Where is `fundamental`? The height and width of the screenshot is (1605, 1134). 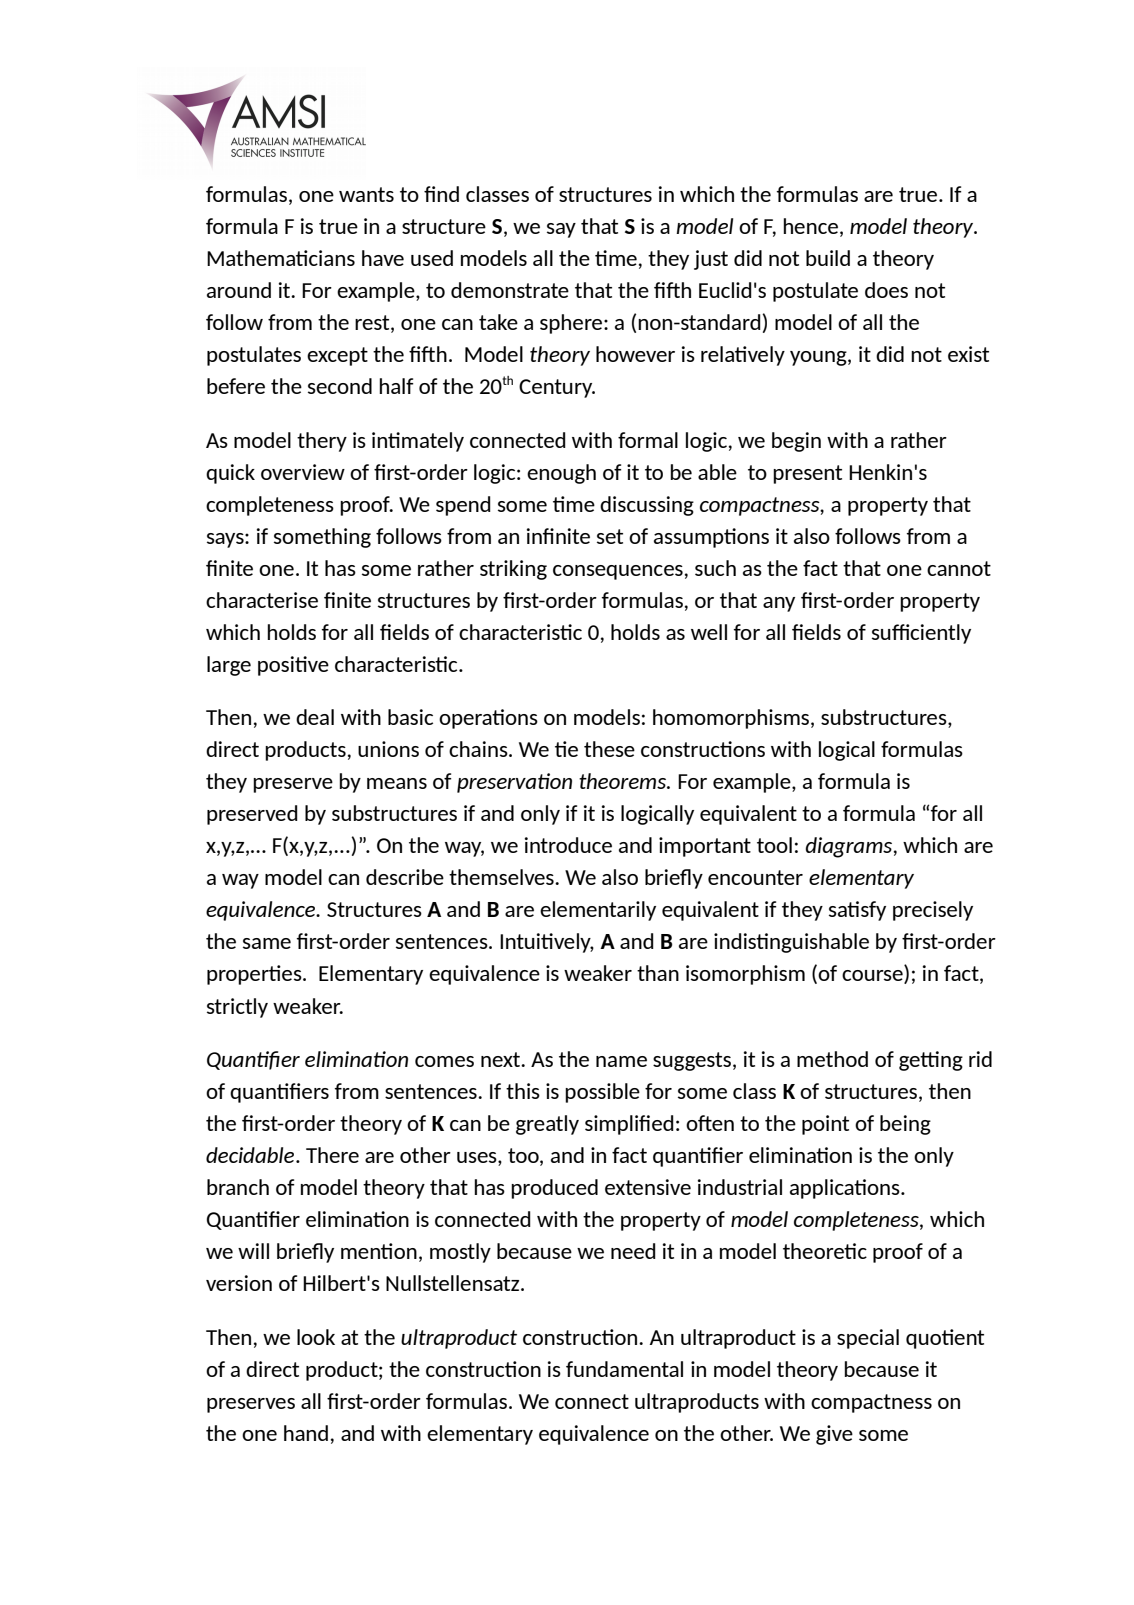 fundamental is located at coordinates (624, 1369).
